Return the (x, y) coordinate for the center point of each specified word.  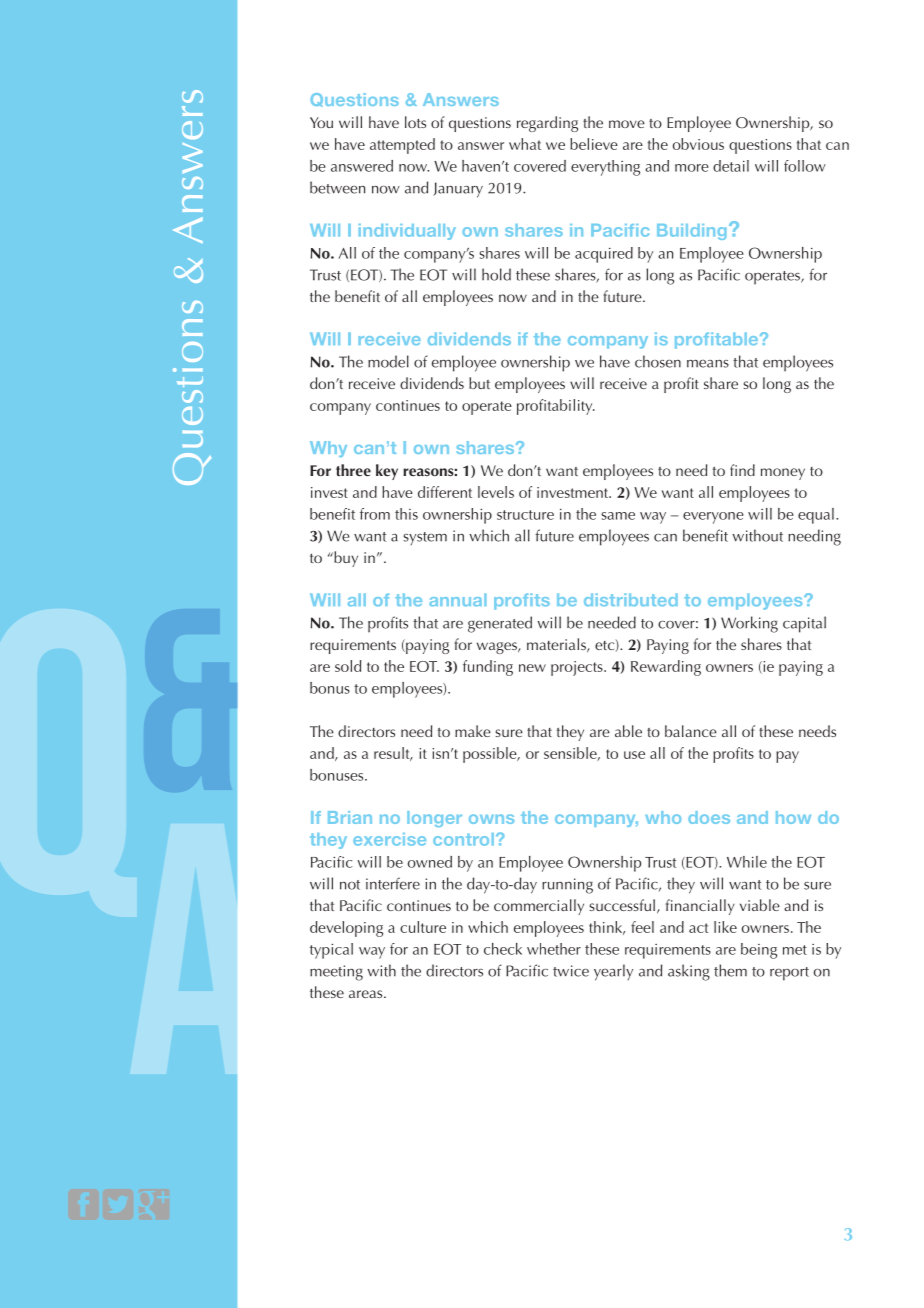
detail (731, 166)
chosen (658, 361)
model (388, 361)
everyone (713, 518)
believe (594, 144)
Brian (350, 817)
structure (525, 515)
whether (554, 949)
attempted (402, 146)
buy (345, 559)
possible (491, 755)
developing (346, 929)
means (708, 364)
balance (691, 731)
